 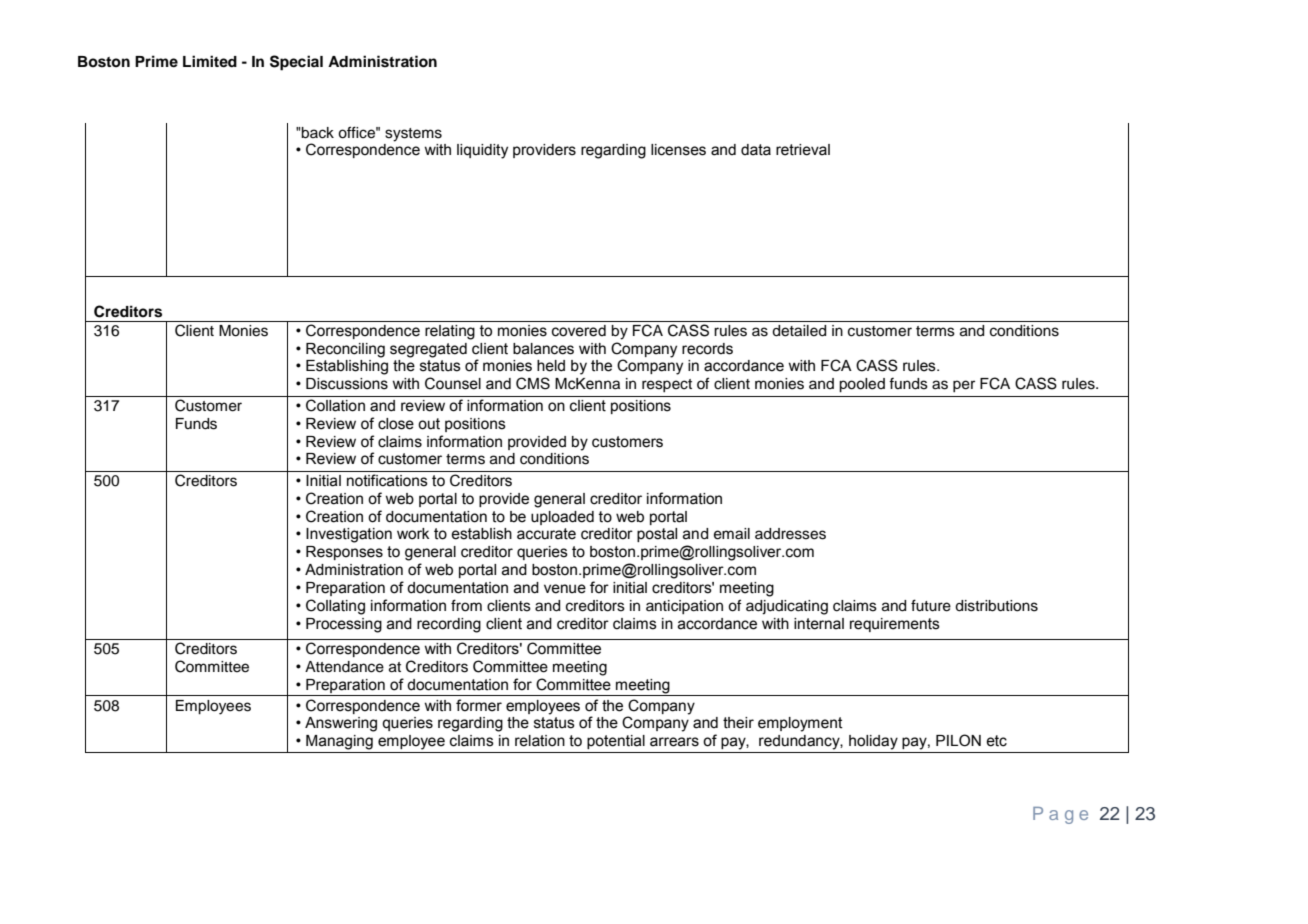 What do you see at coordinates (799, 331) in the page?
I see `detailed` at bounding box center [799, 331].
